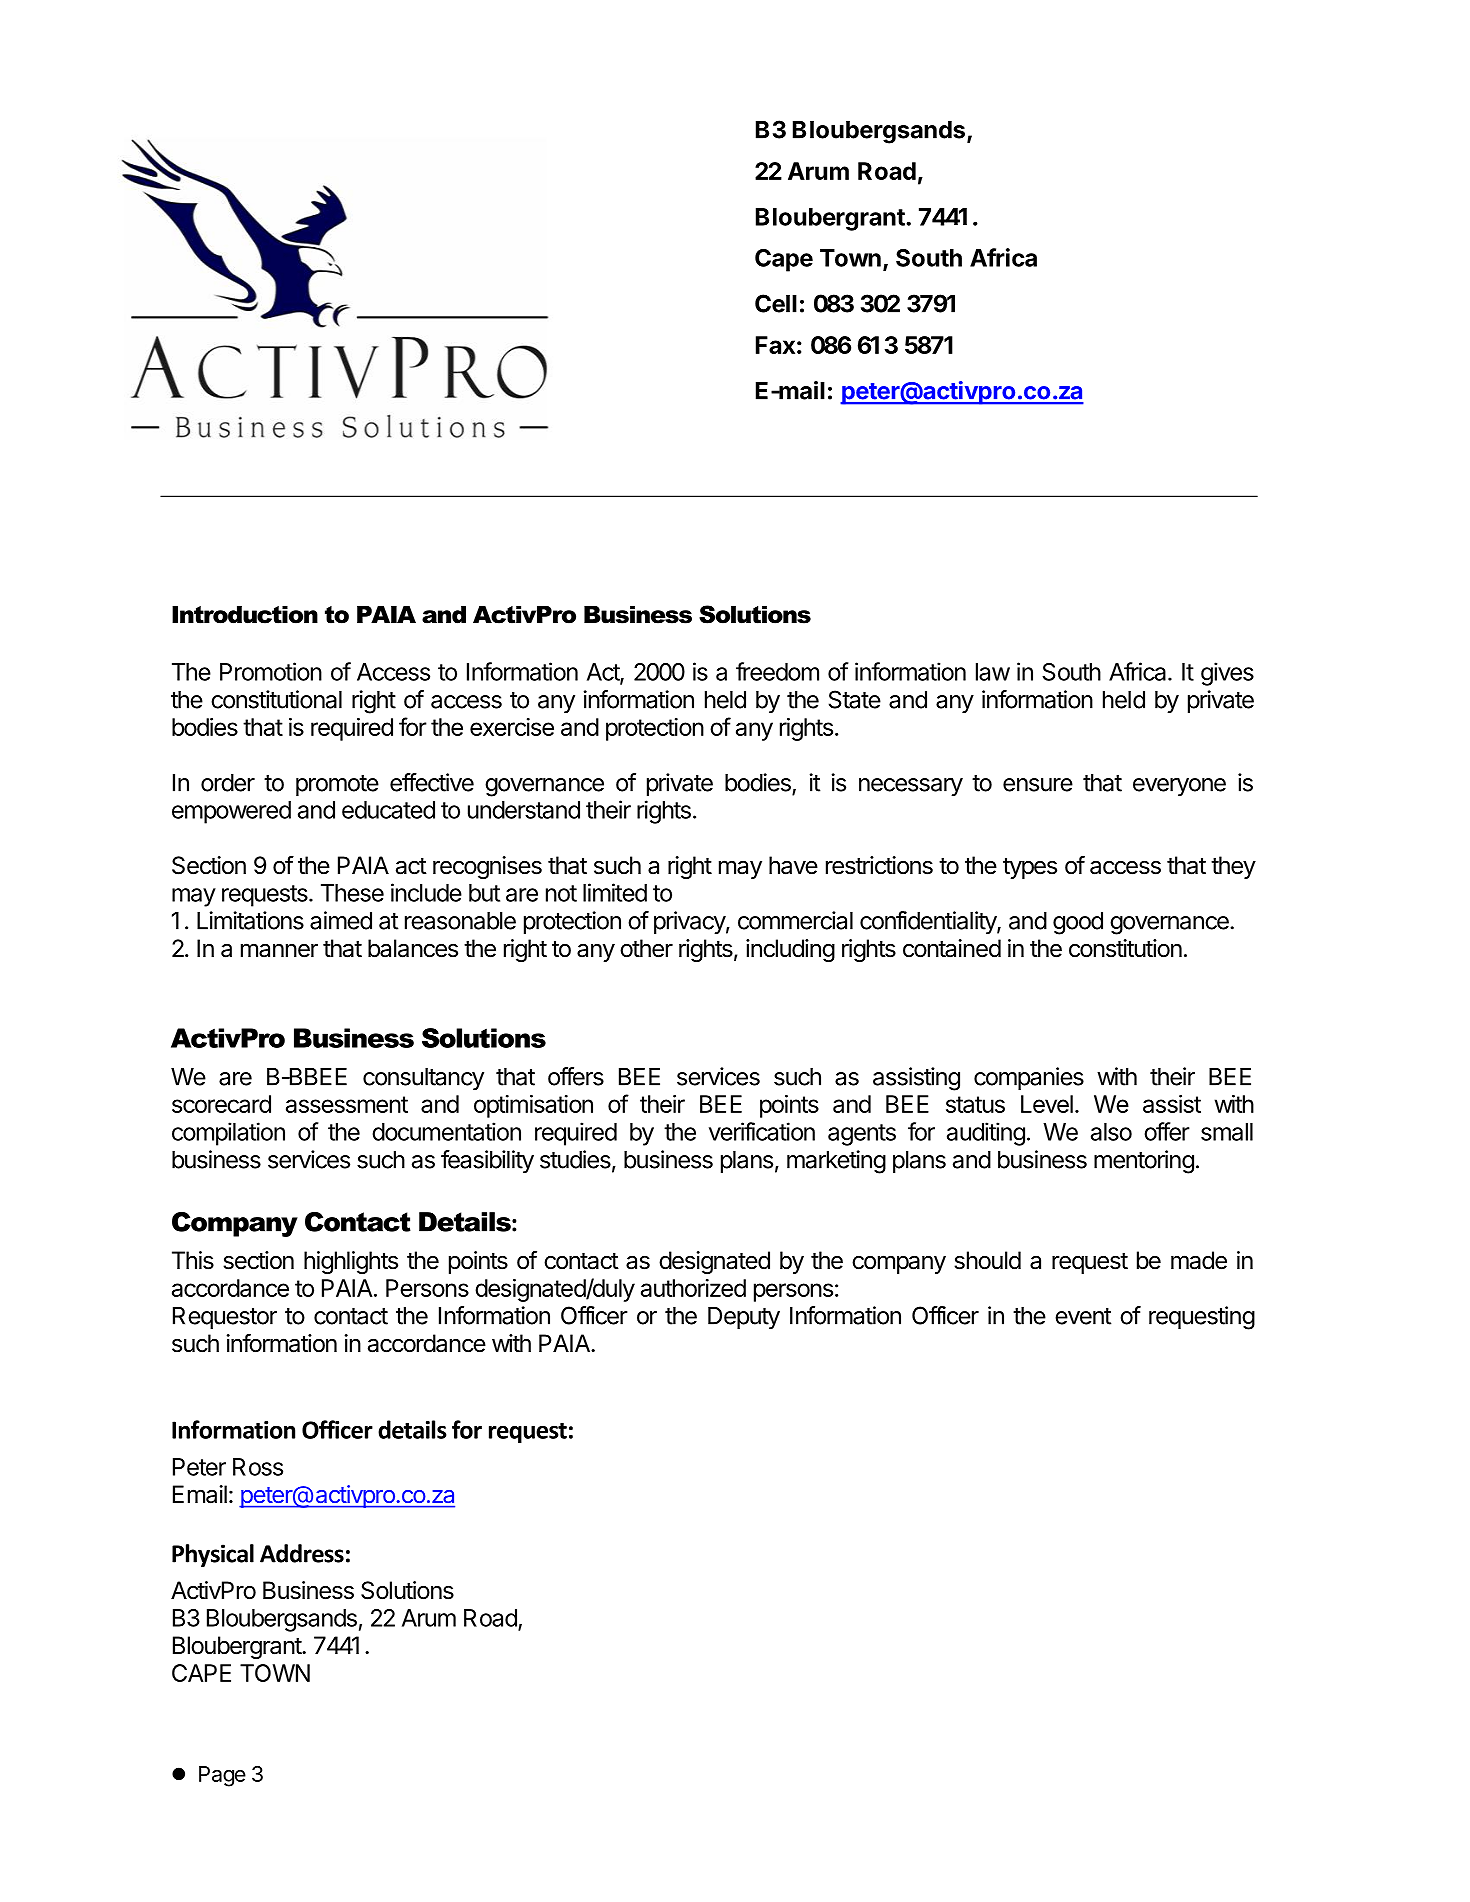 Image resolution: width=1470 pixels, height=1902 pixels. Describe the element at coordinates (777, 671) in the screenshot. I see `freedom` at that location.
